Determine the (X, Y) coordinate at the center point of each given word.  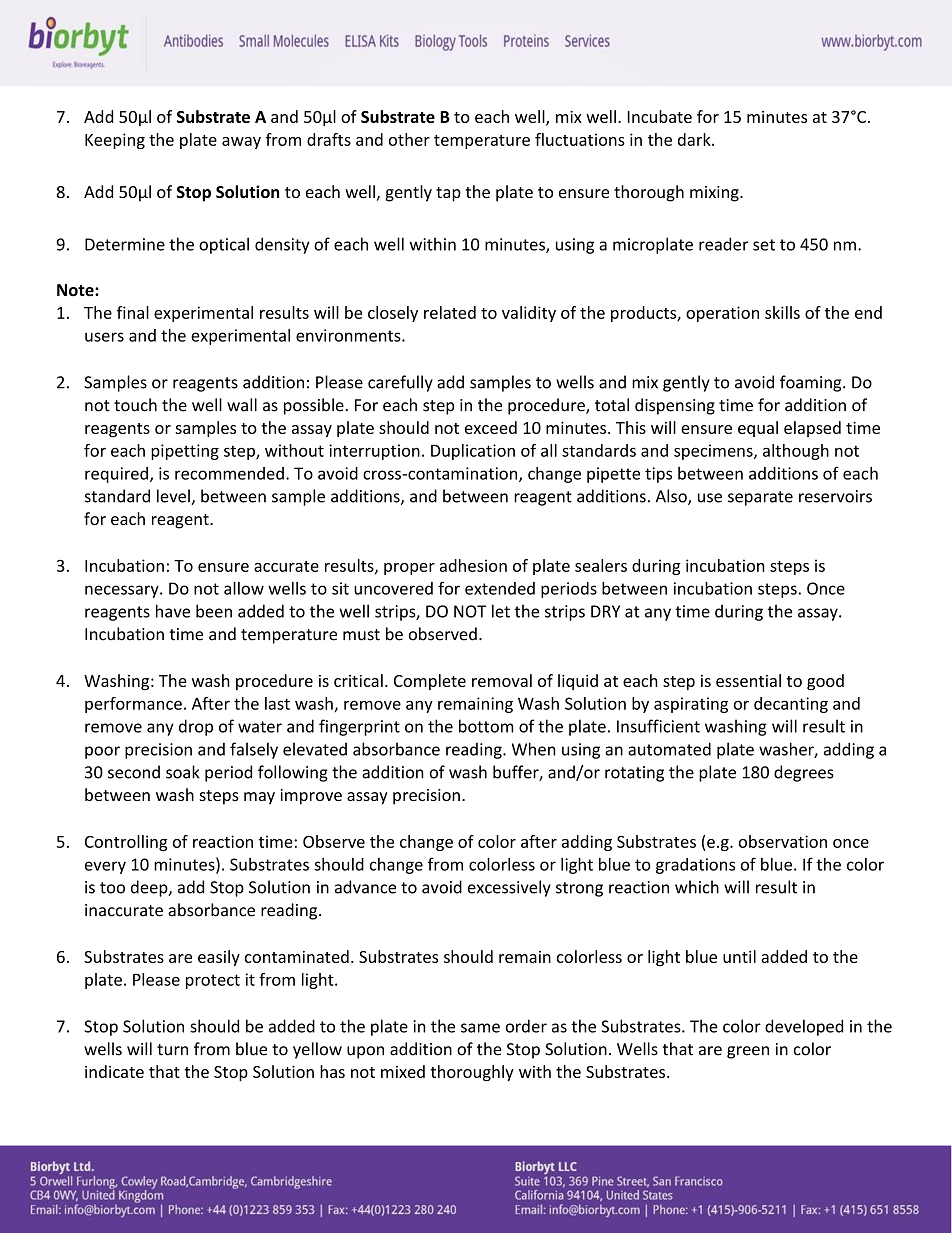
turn (172, 1050)
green (748, 1052)
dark (695, 139)
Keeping (115, 141)
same (480, 1028)
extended (500, 588)
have (173, 611)
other (409, 139)
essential (748, 680)
